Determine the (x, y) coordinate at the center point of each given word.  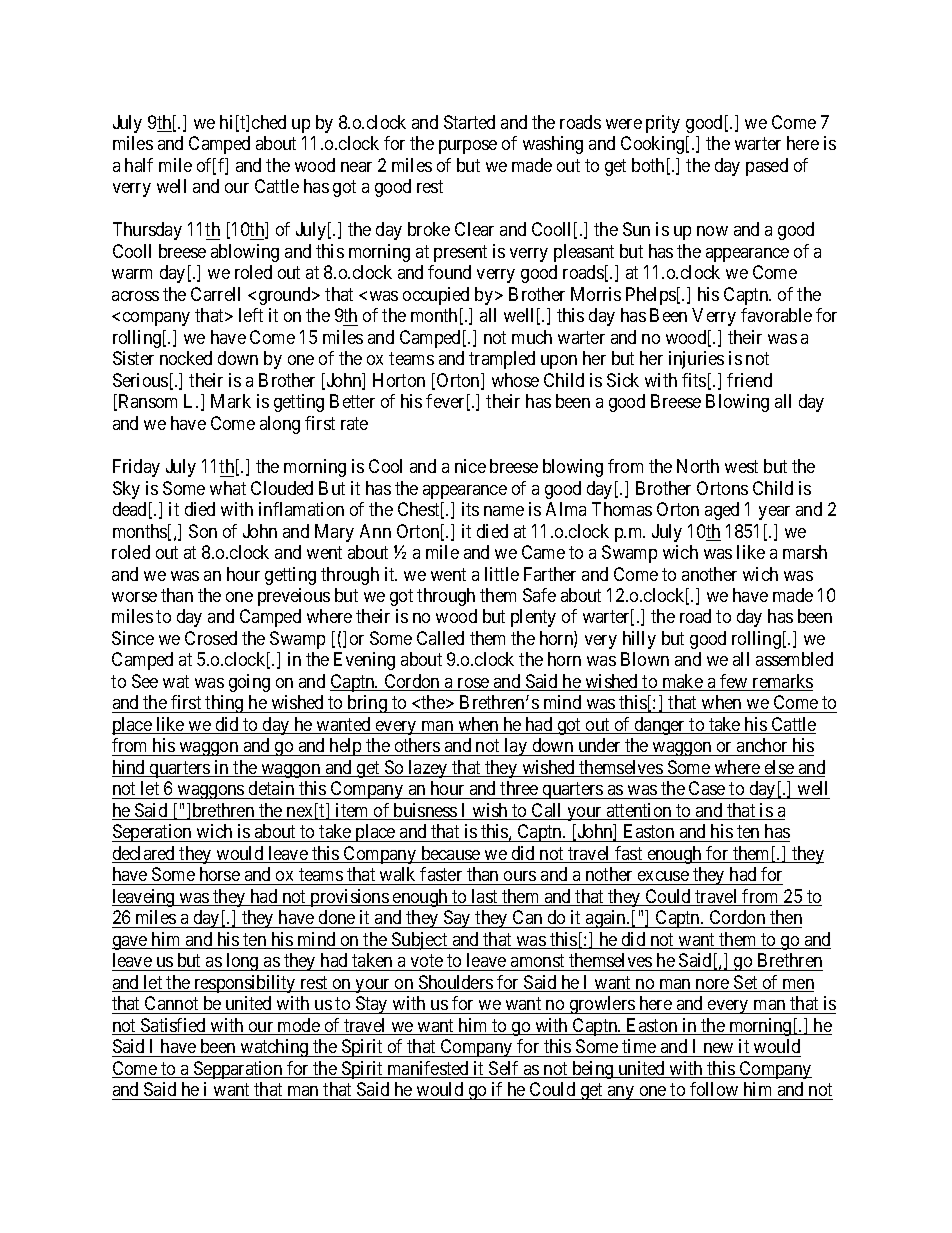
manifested (428, 1069)
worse (134, 597)
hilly (639, 640)
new (718, 1048)
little (502, 574)
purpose (468, 147)
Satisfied (173, 1026)
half (139, 165)
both (648, 165)
